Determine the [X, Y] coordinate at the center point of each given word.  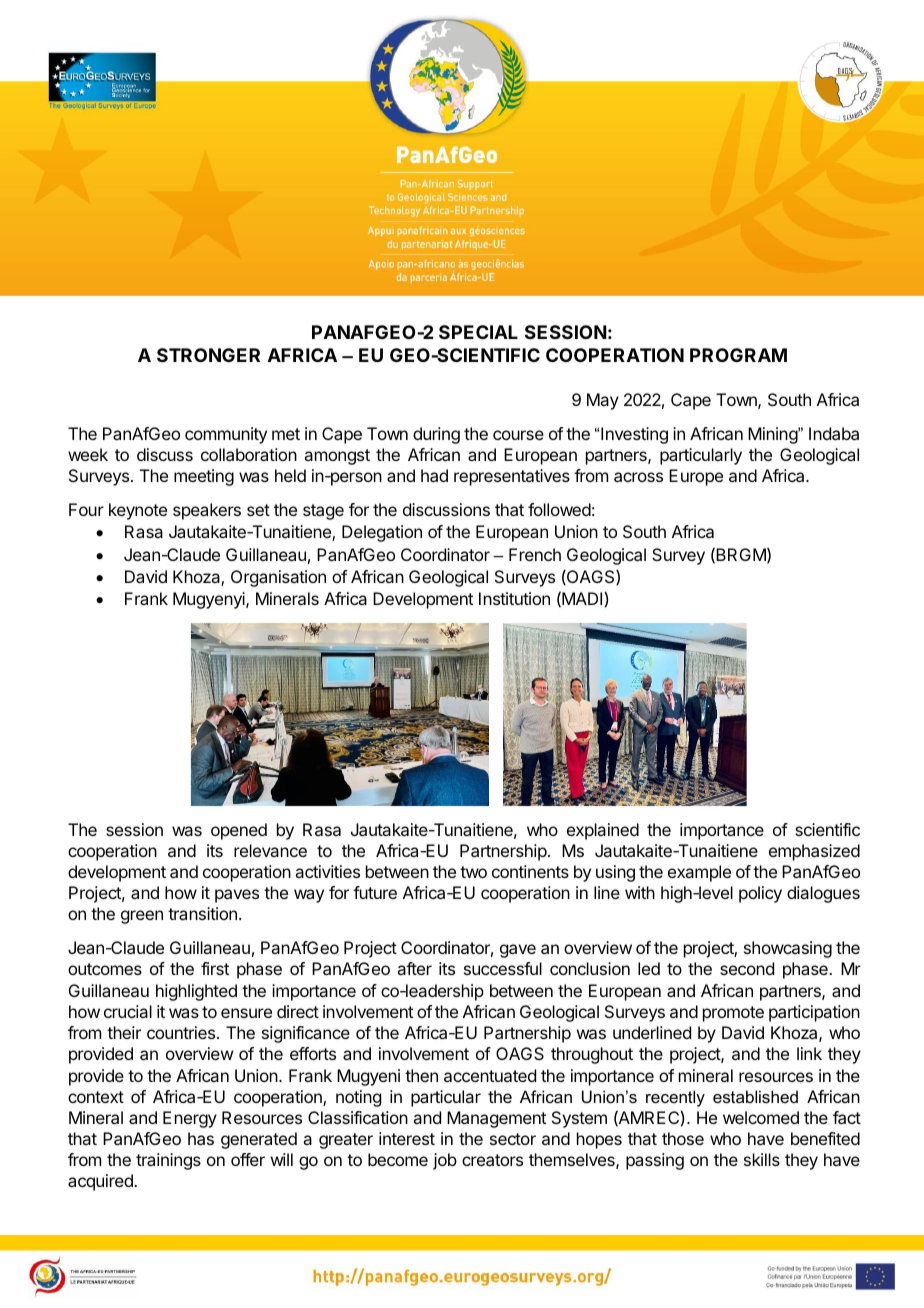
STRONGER [208, 355]
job [445, 1161]
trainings [168, 1161]
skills [762, 1159]
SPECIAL [478, 332]
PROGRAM [738, 355]
